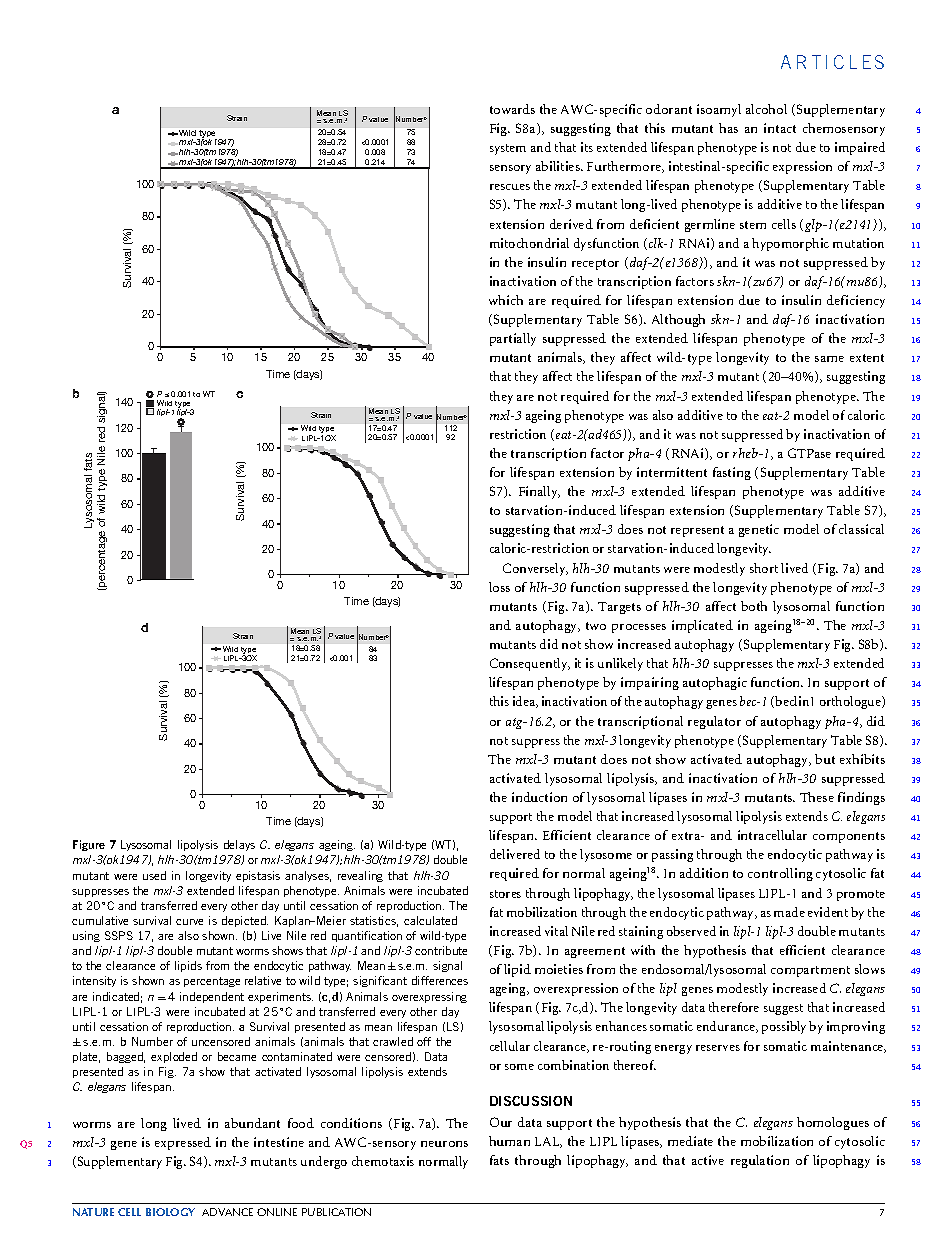  What do you see at coordinates (829, 359) in the screenshot?
I see `same` at bounding box center [829, 359].
